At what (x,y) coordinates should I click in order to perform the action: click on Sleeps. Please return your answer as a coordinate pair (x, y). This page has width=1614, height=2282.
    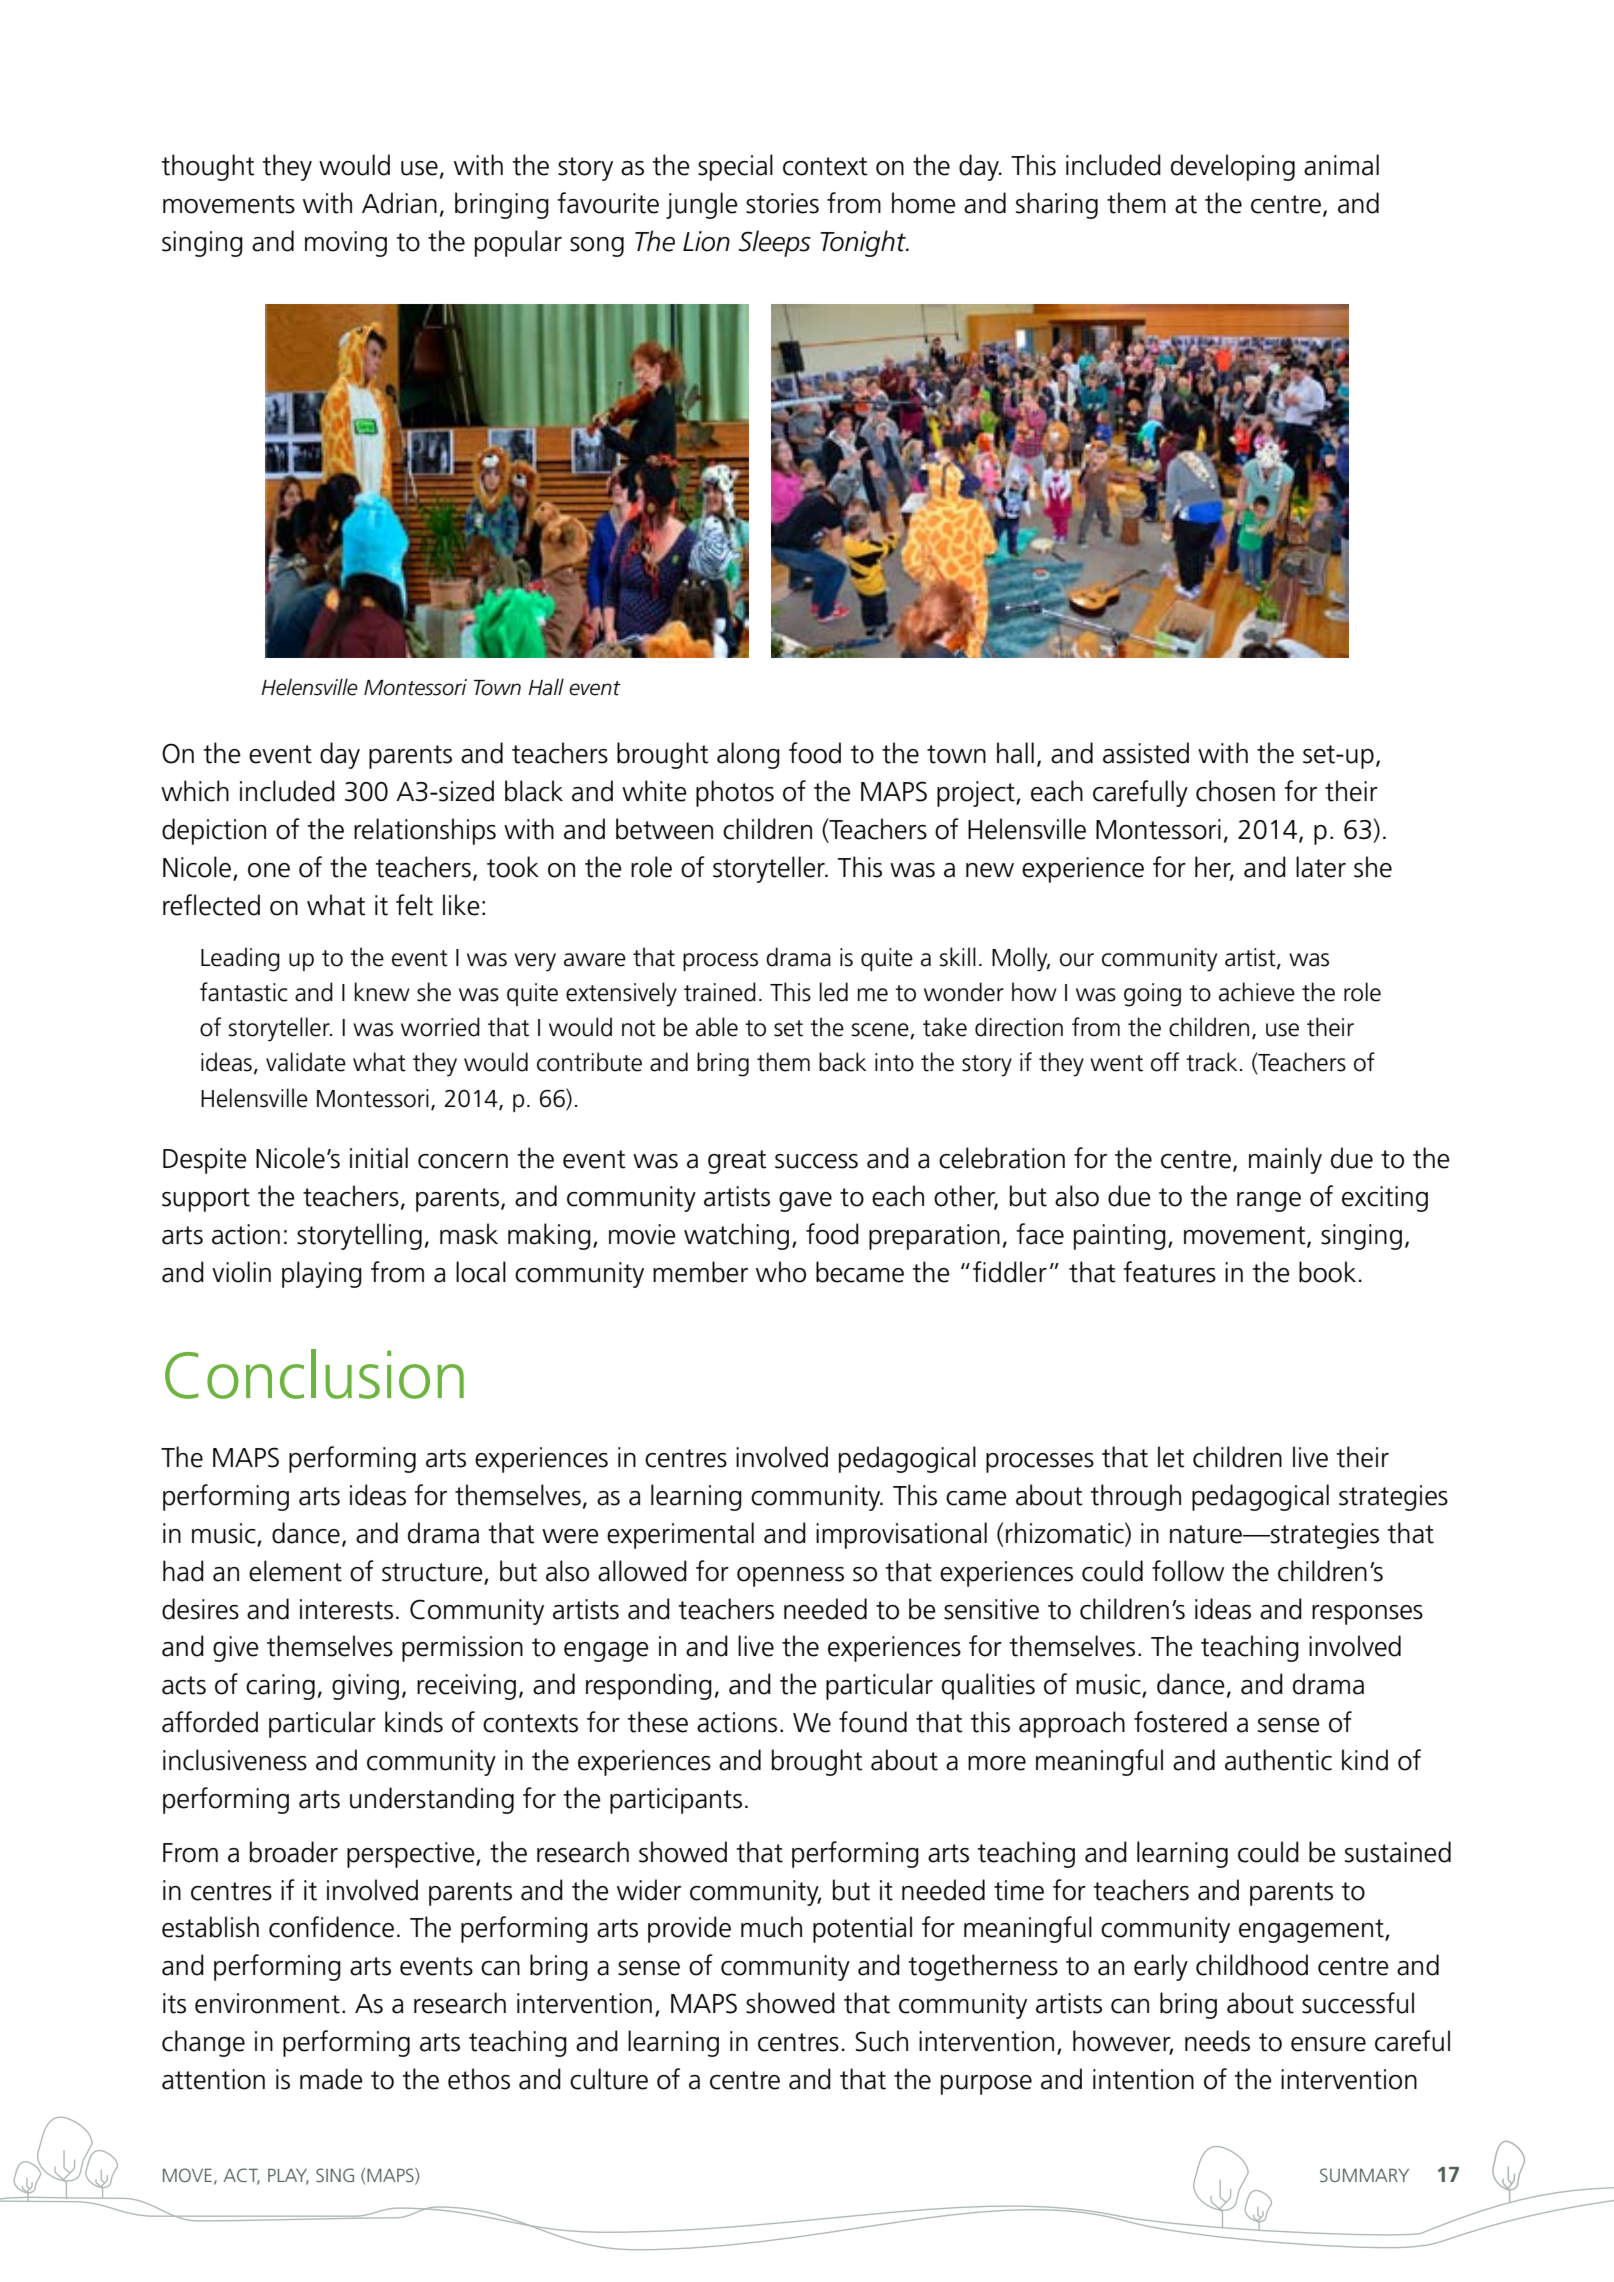
    Looking at the image, I should click on (775, 243).
